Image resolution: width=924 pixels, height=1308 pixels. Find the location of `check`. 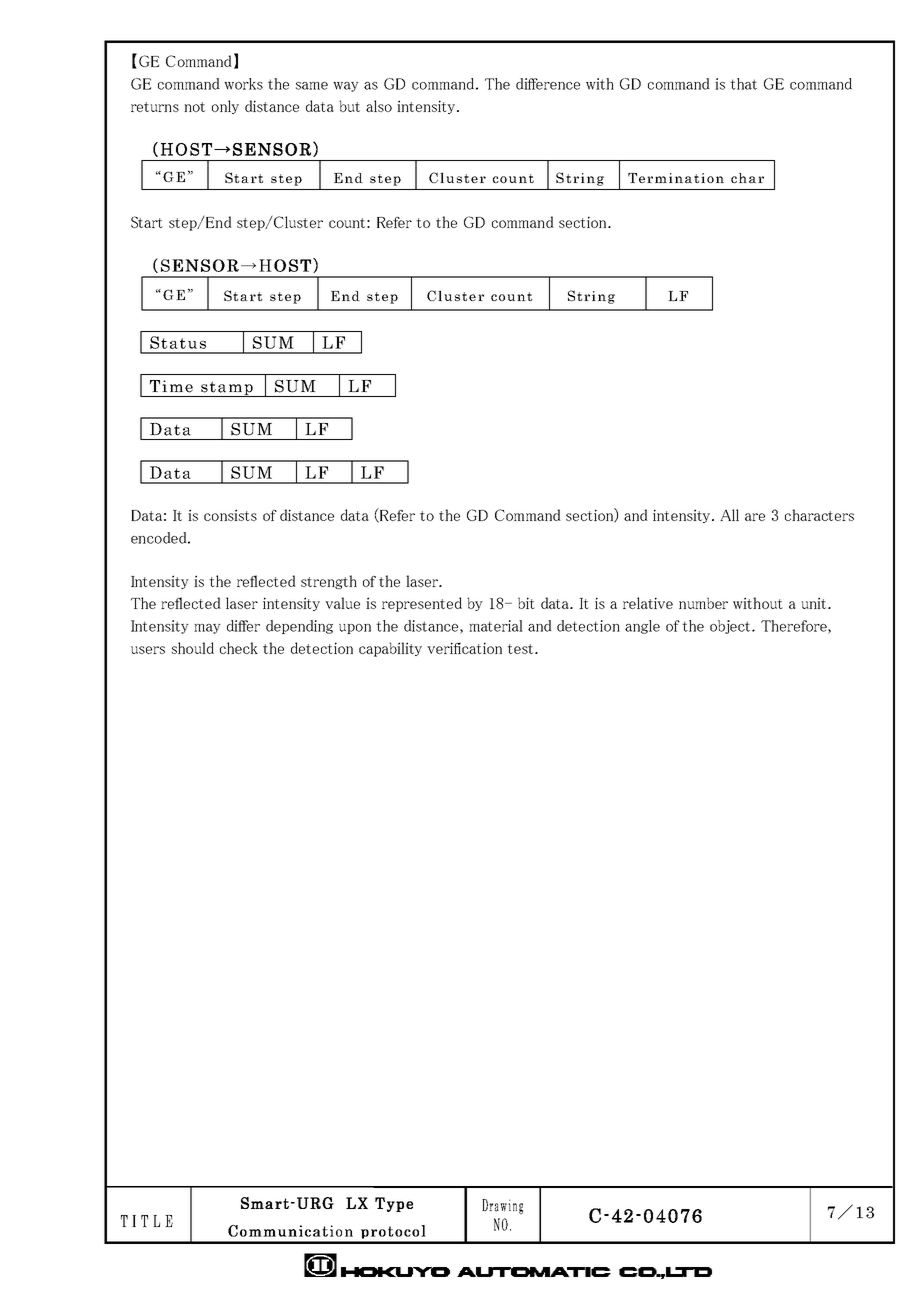

check is located at coordinates (239, 648).
